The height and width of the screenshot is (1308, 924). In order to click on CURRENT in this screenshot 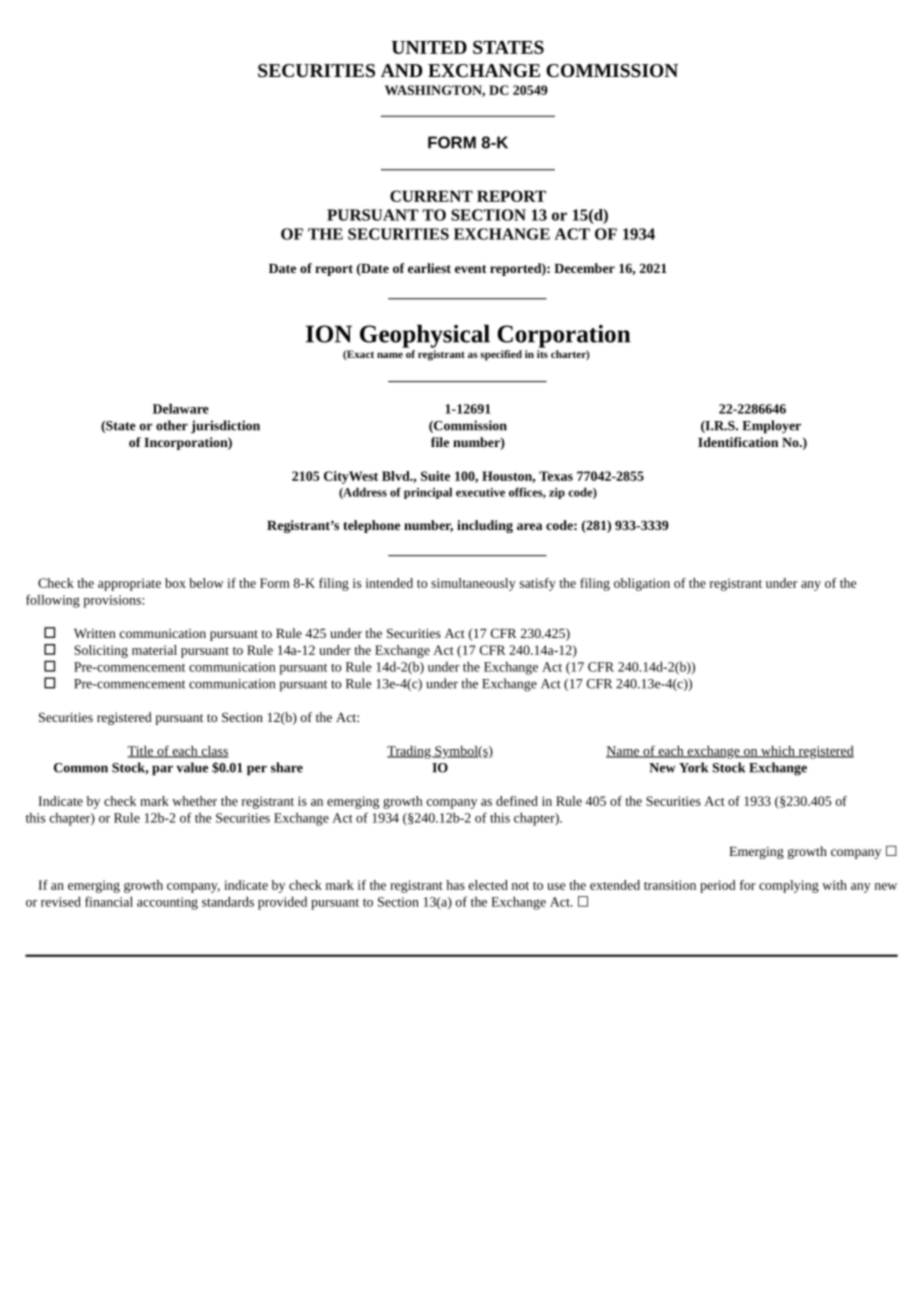, I will do `click(431, 196)`.
